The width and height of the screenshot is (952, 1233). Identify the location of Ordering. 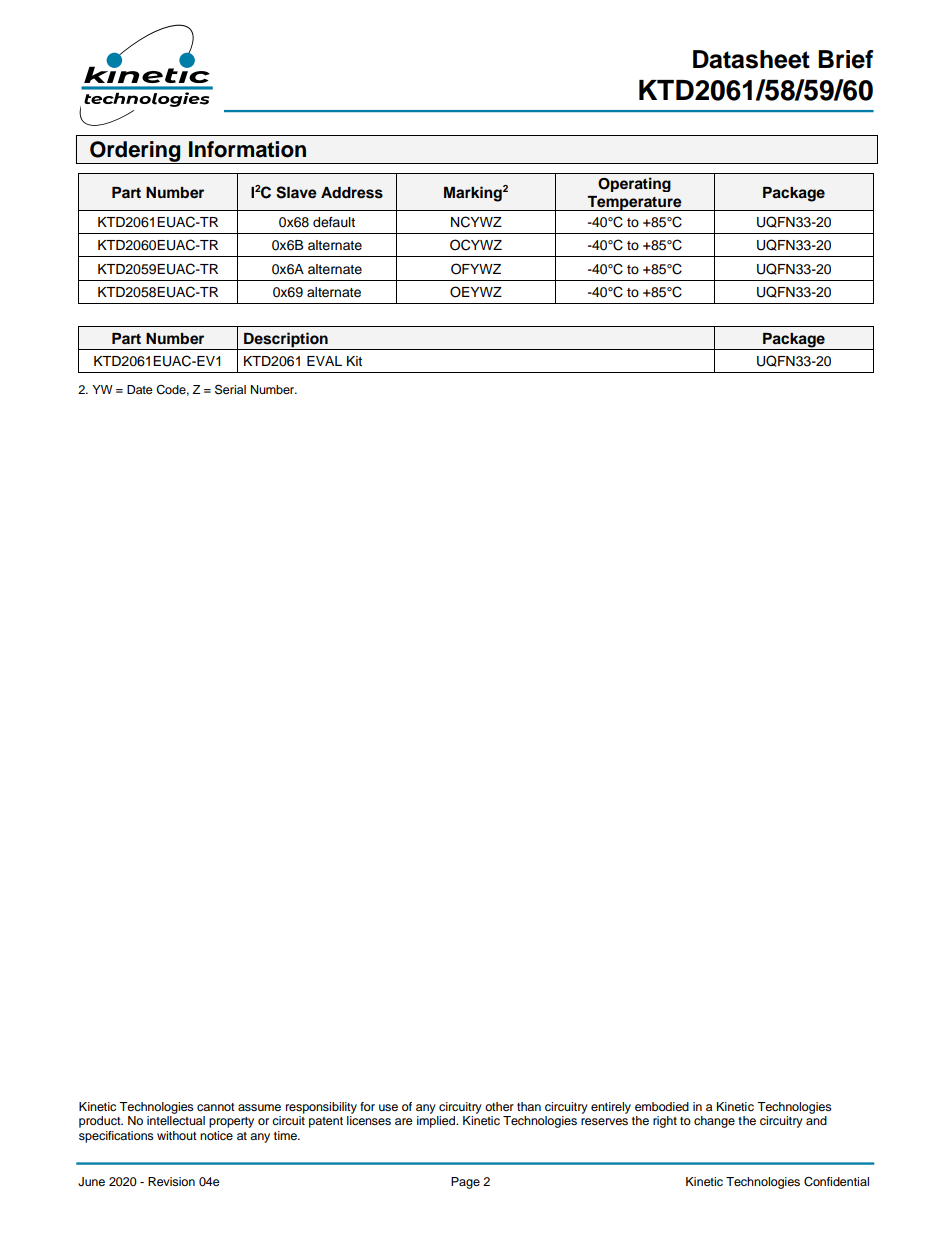
(135, 152).
